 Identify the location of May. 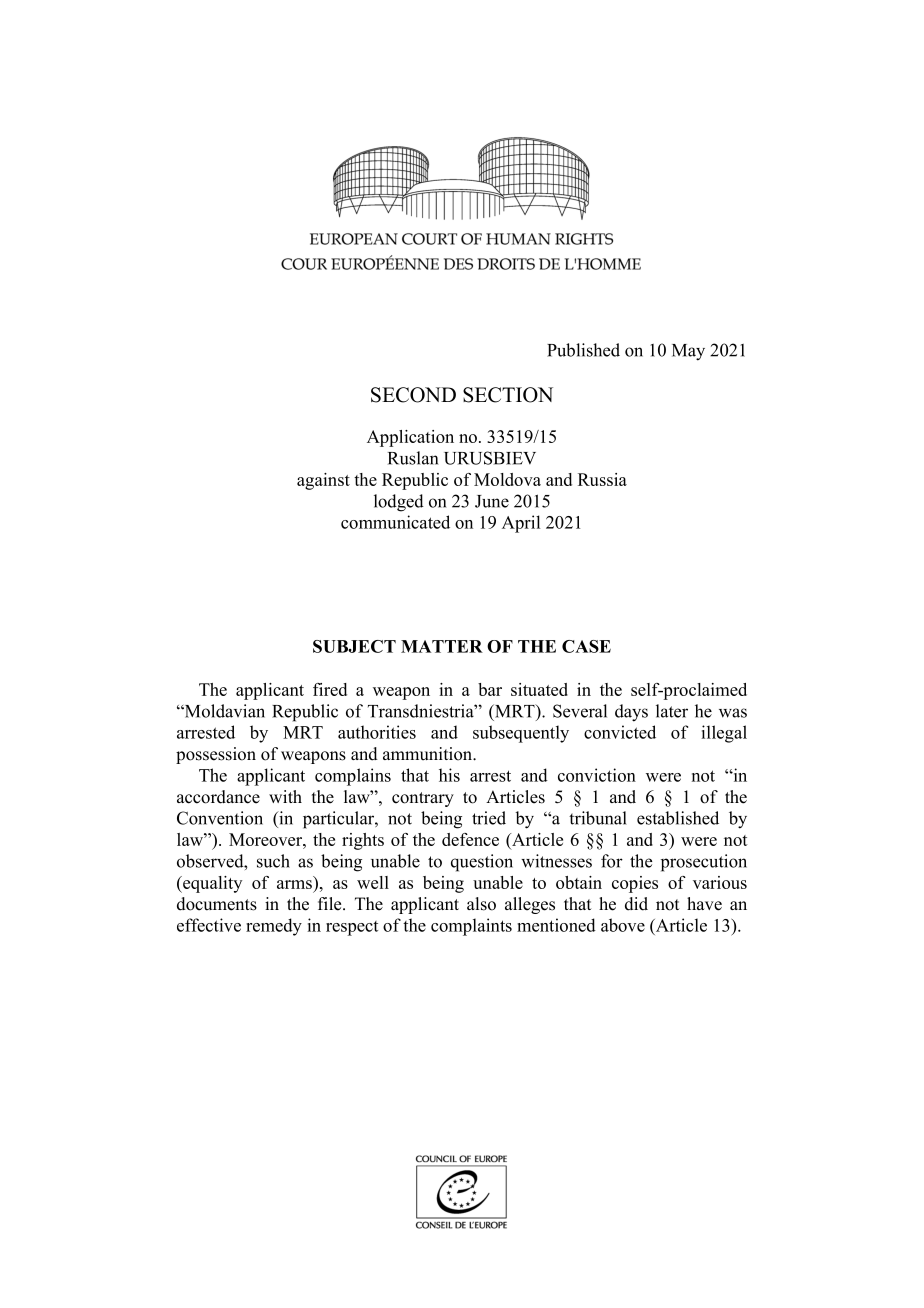
(688, 352).
